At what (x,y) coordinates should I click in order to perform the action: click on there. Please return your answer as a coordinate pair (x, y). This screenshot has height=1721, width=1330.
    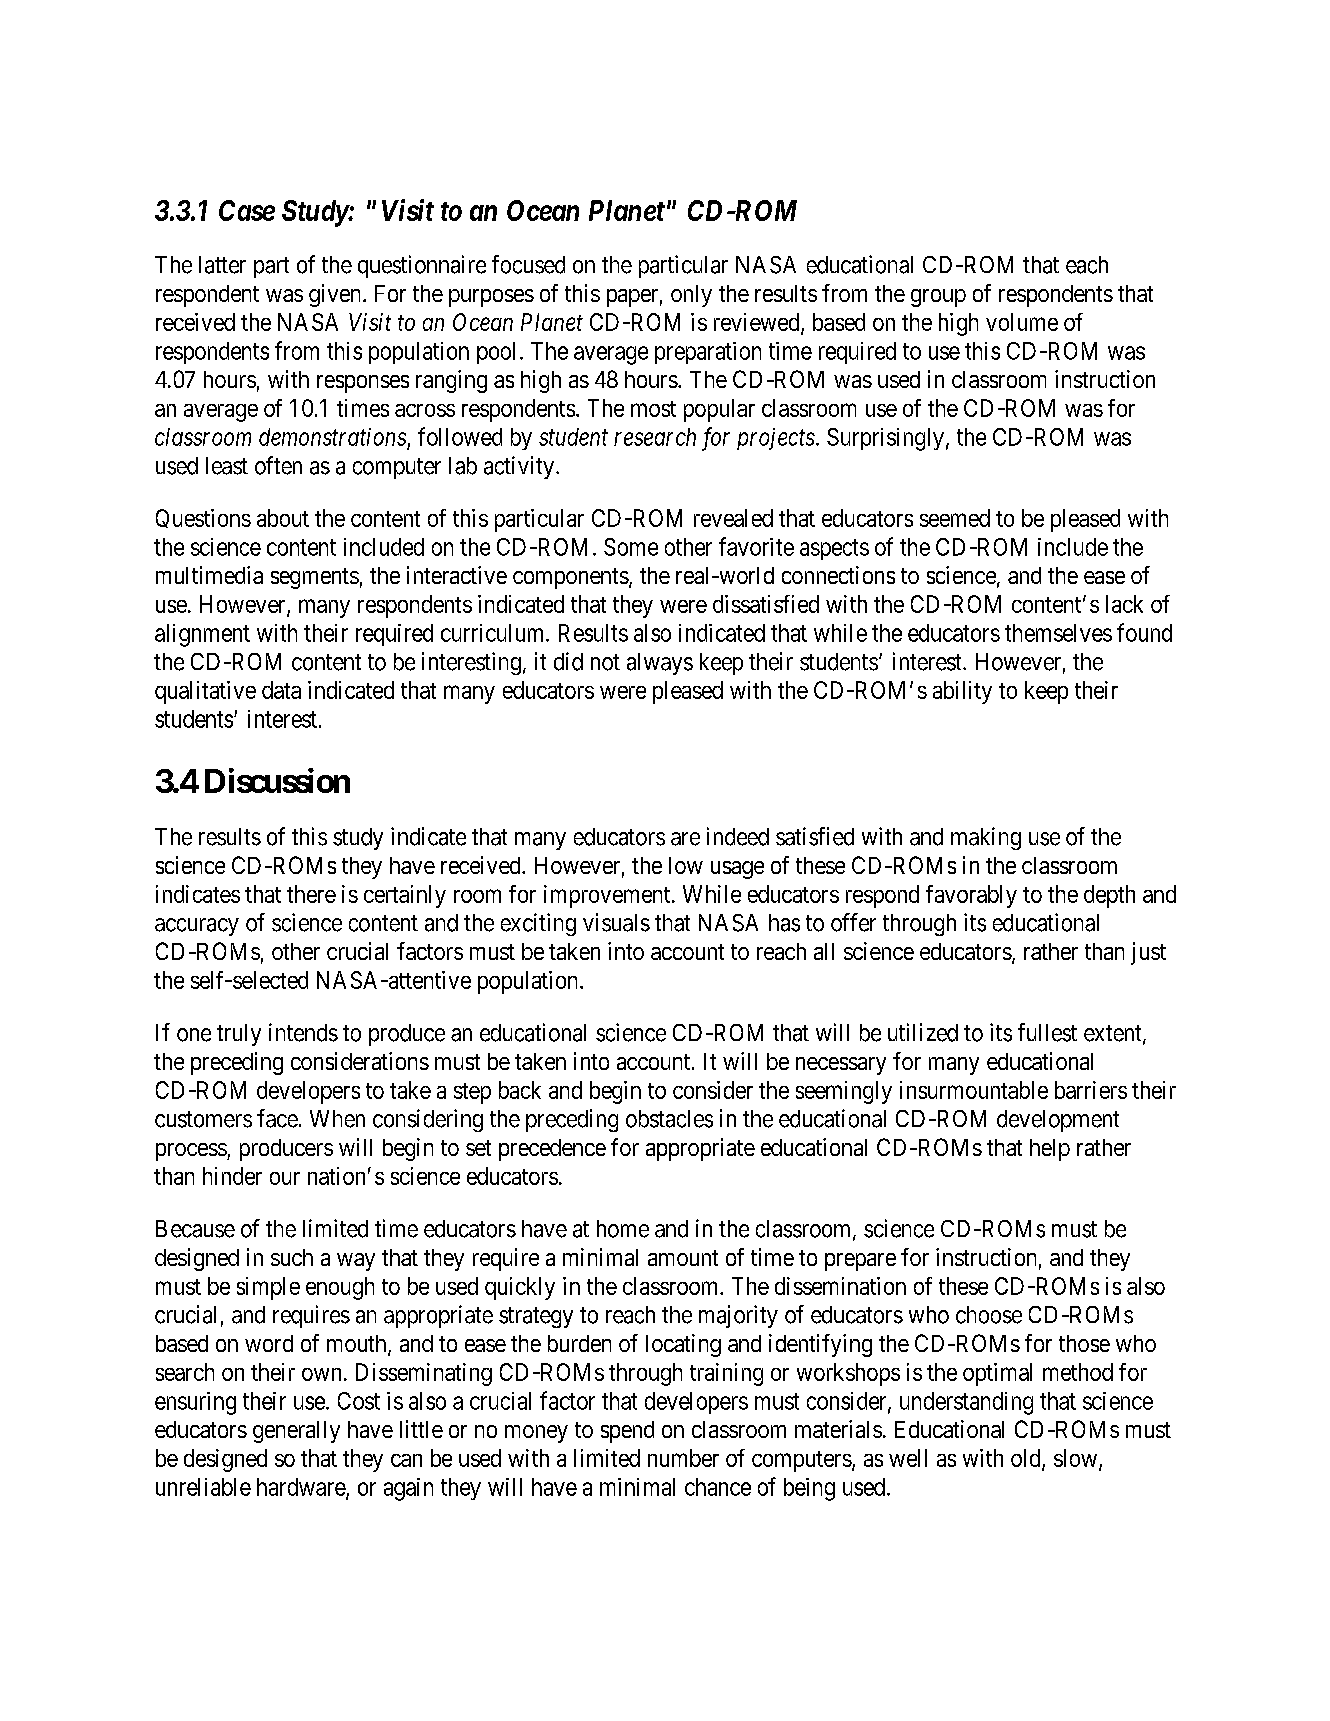
    Looking at the image, I should click on (311, 894).
